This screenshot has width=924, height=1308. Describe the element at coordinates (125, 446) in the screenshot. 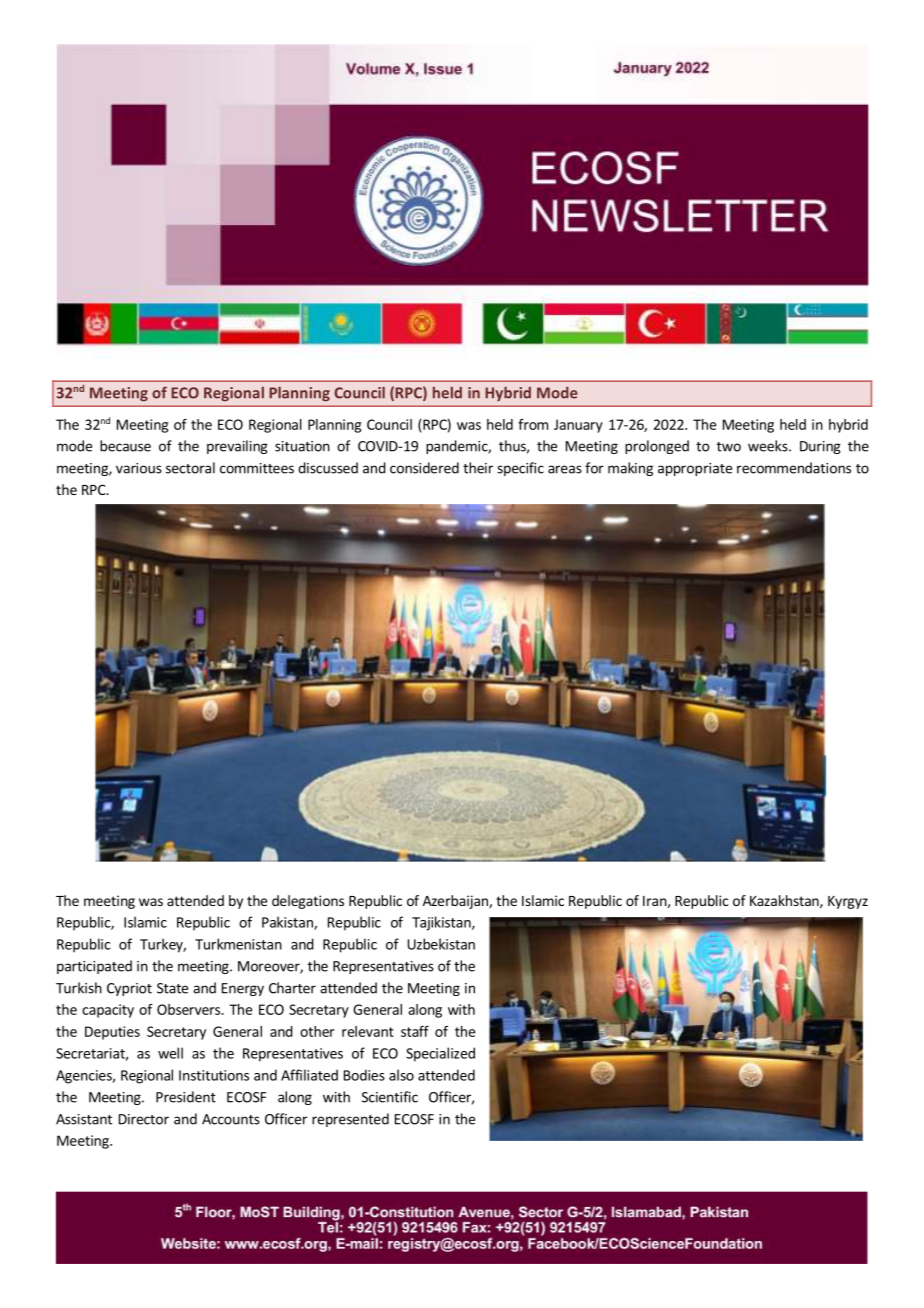

I see `because` at that location.
